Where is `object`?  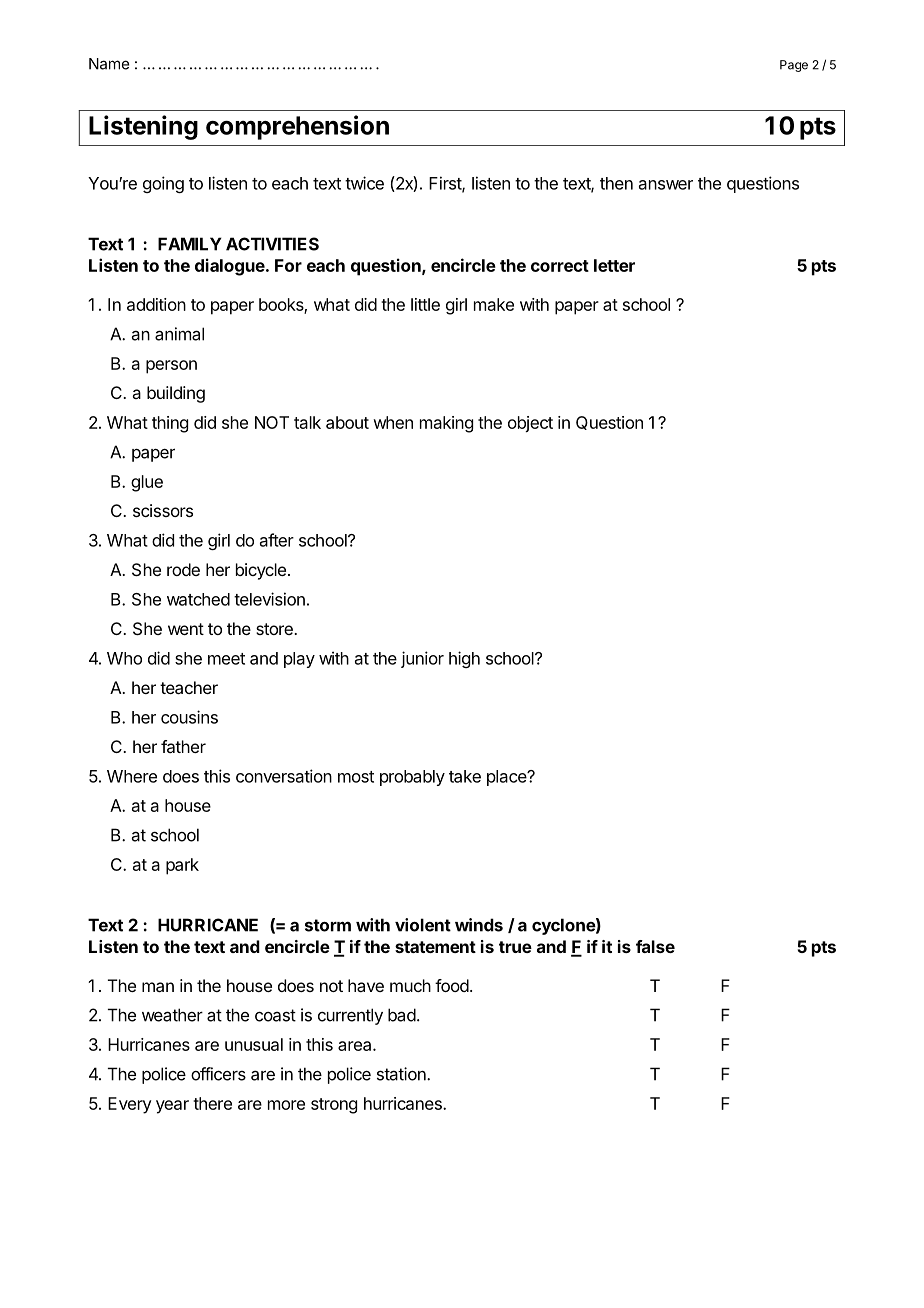 object is located at coordinates (530, 424).
